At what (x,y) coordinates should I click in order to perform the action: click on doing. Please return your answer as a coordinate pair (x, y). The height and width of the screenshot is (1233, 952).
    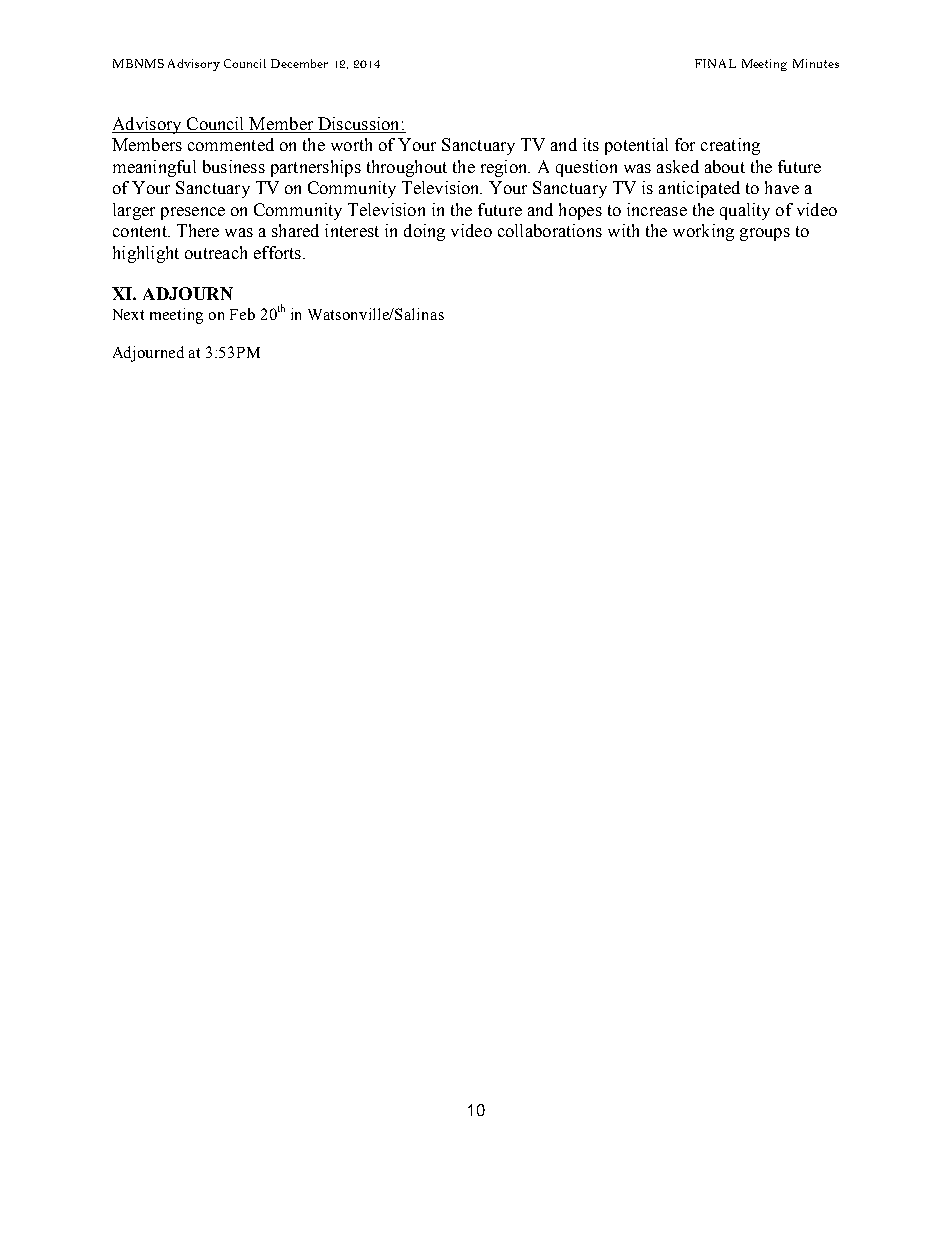
    Looking at the image, I should click on (424, 232).
